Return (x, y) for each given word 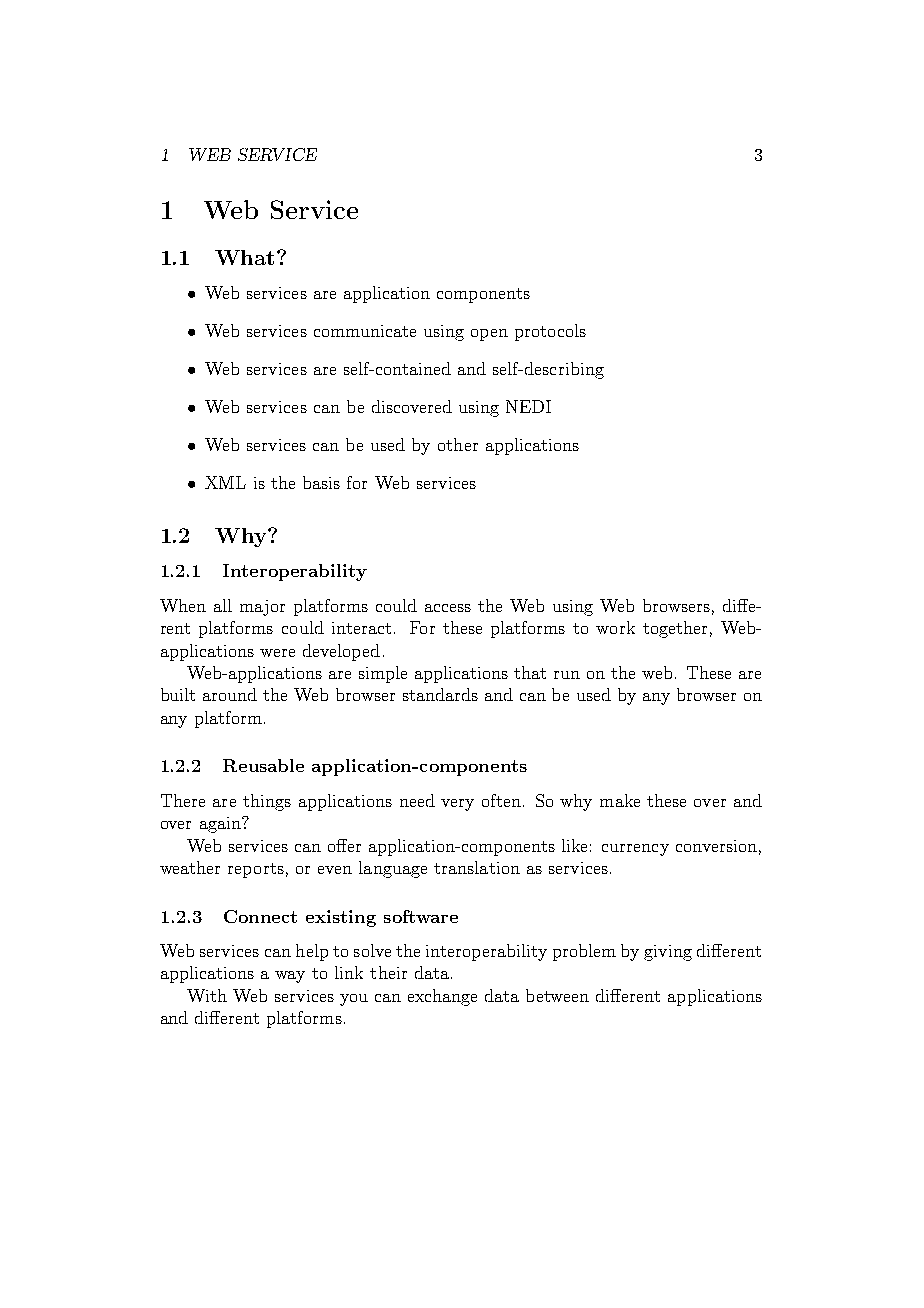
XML (225, 482)
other (458, 444)
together (675, 629)
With (207, 995)
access (448, 608)
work (615, 627)
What (244, 257)
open (489, 335)
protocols (550, 332)
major (262, 608)
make (620, 800)
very (457, 805)
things (267, 802)
